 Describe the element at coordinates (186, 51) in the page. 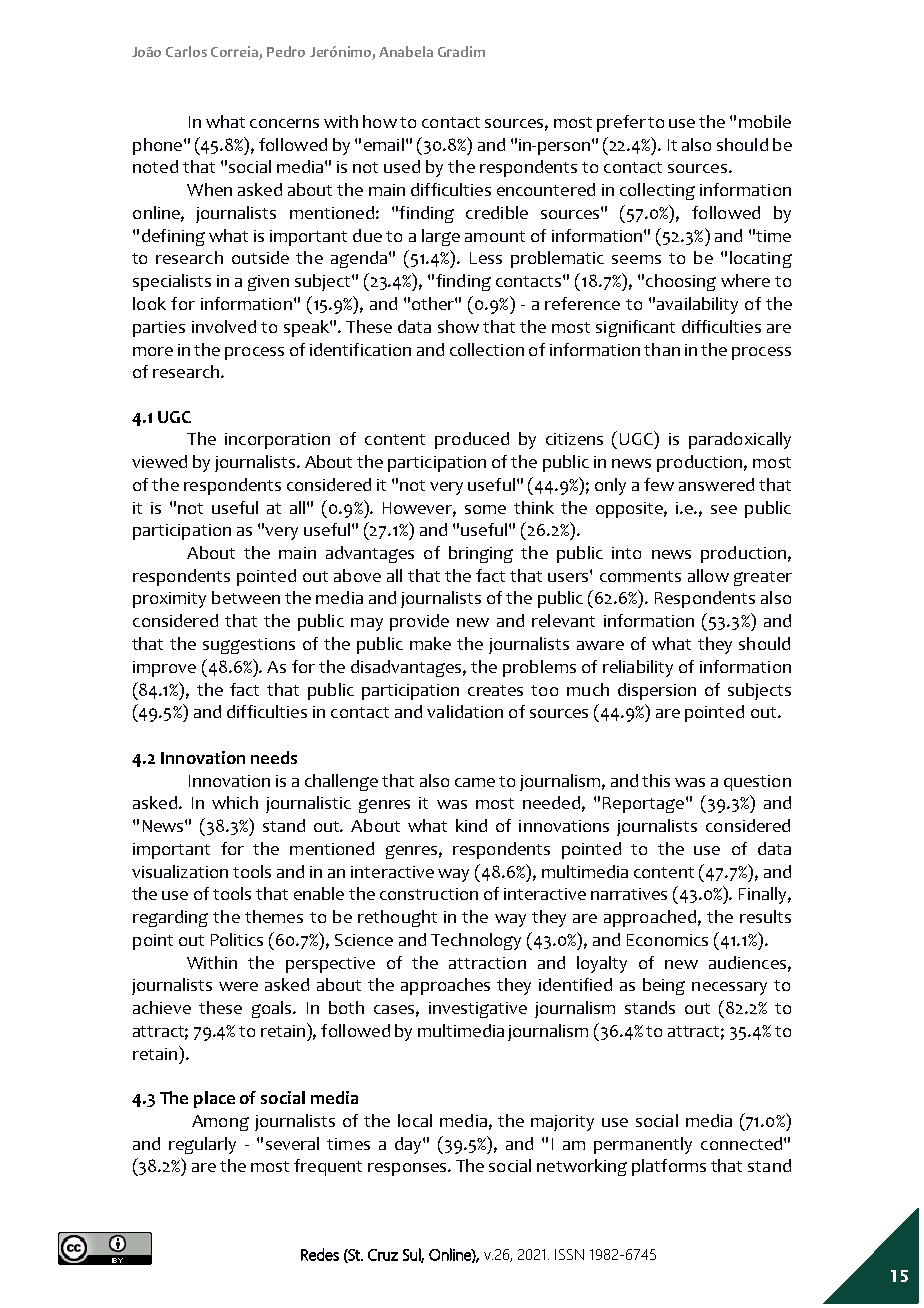

I see `Carlos` at that location.
